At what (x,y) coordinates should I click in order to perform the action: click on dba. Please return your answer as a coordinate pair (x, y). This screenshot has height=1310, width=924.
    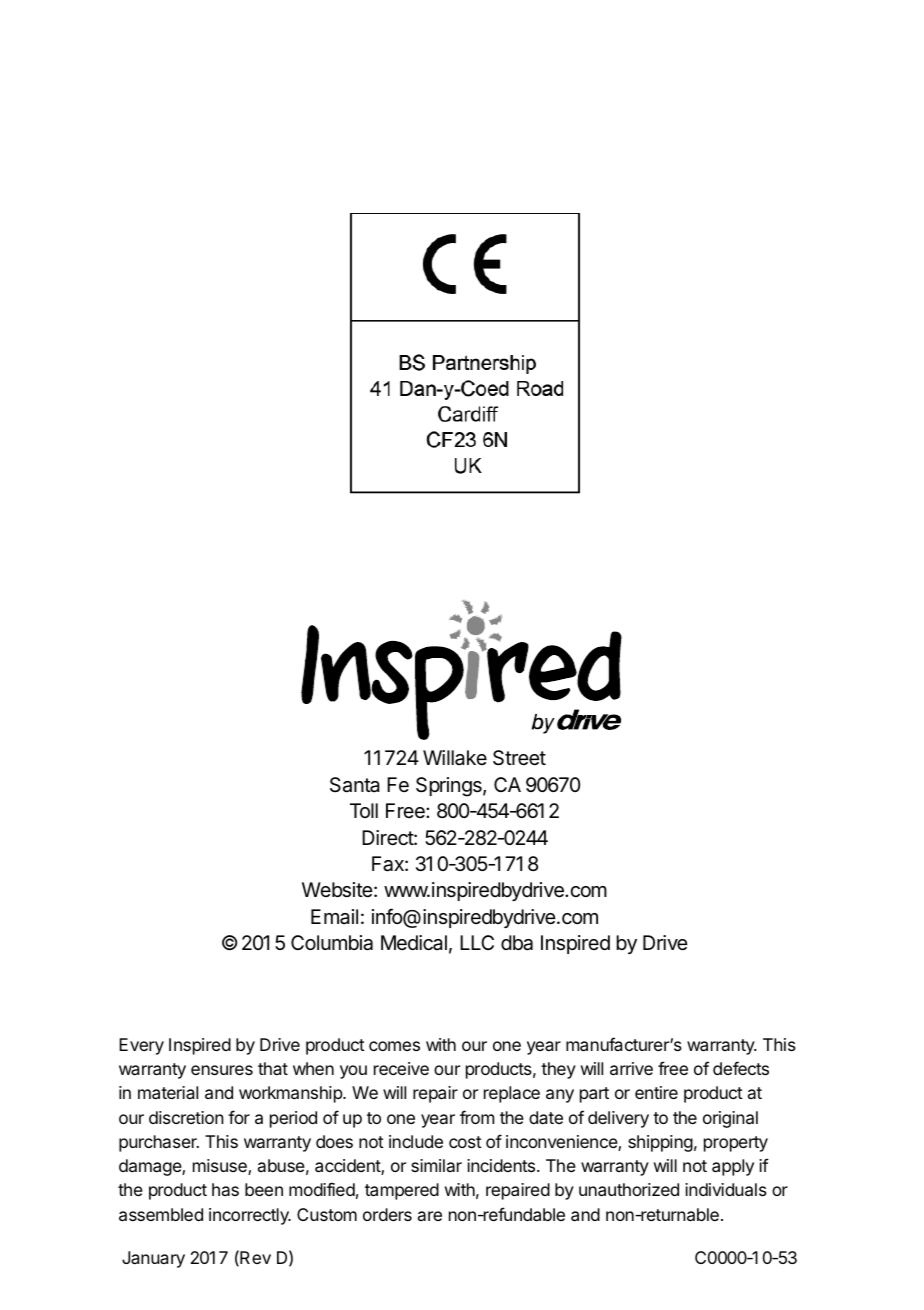
    Looking at the image, I should click on (517, 943).
